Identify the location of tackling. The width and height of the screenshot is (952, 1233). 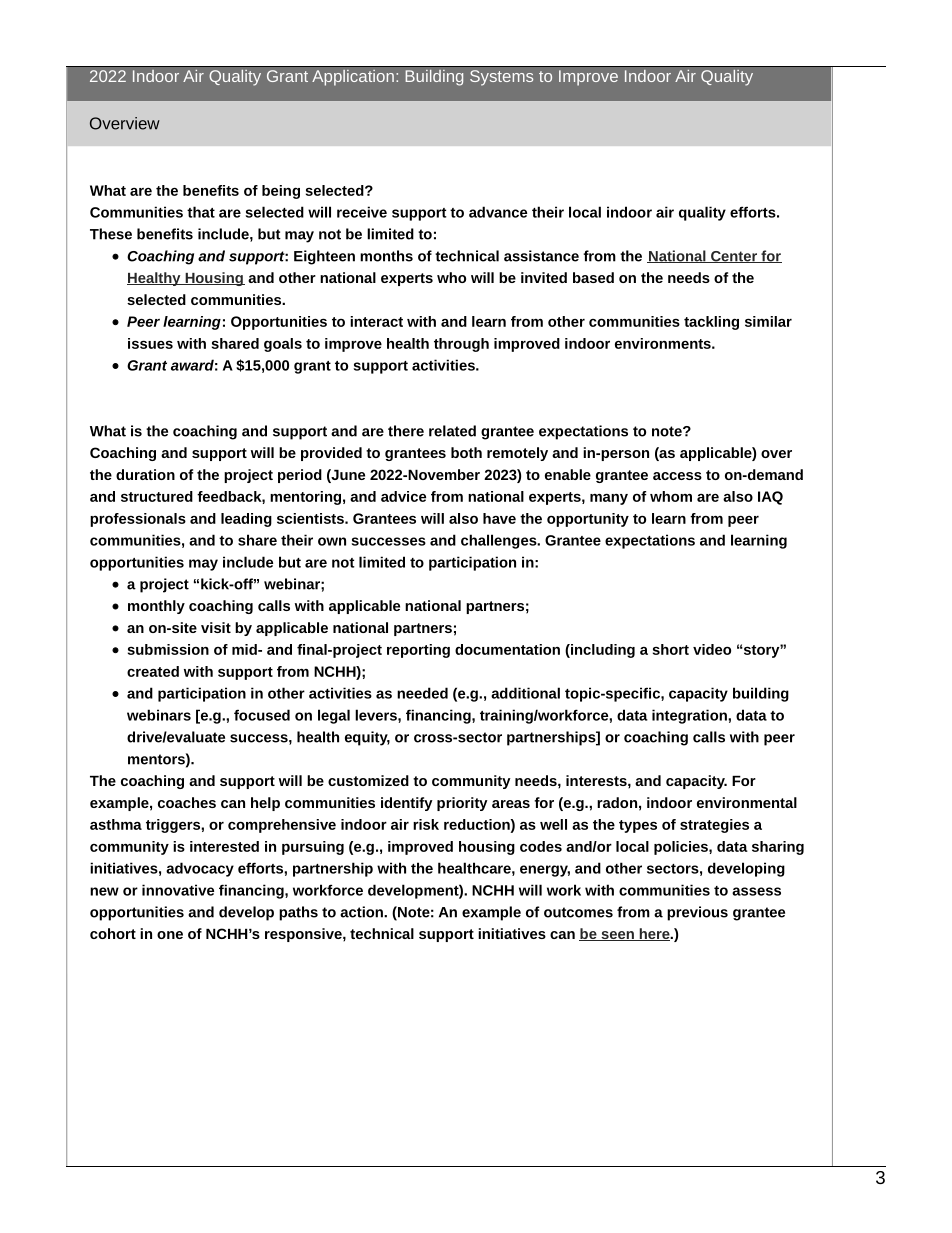
(711, 323).
